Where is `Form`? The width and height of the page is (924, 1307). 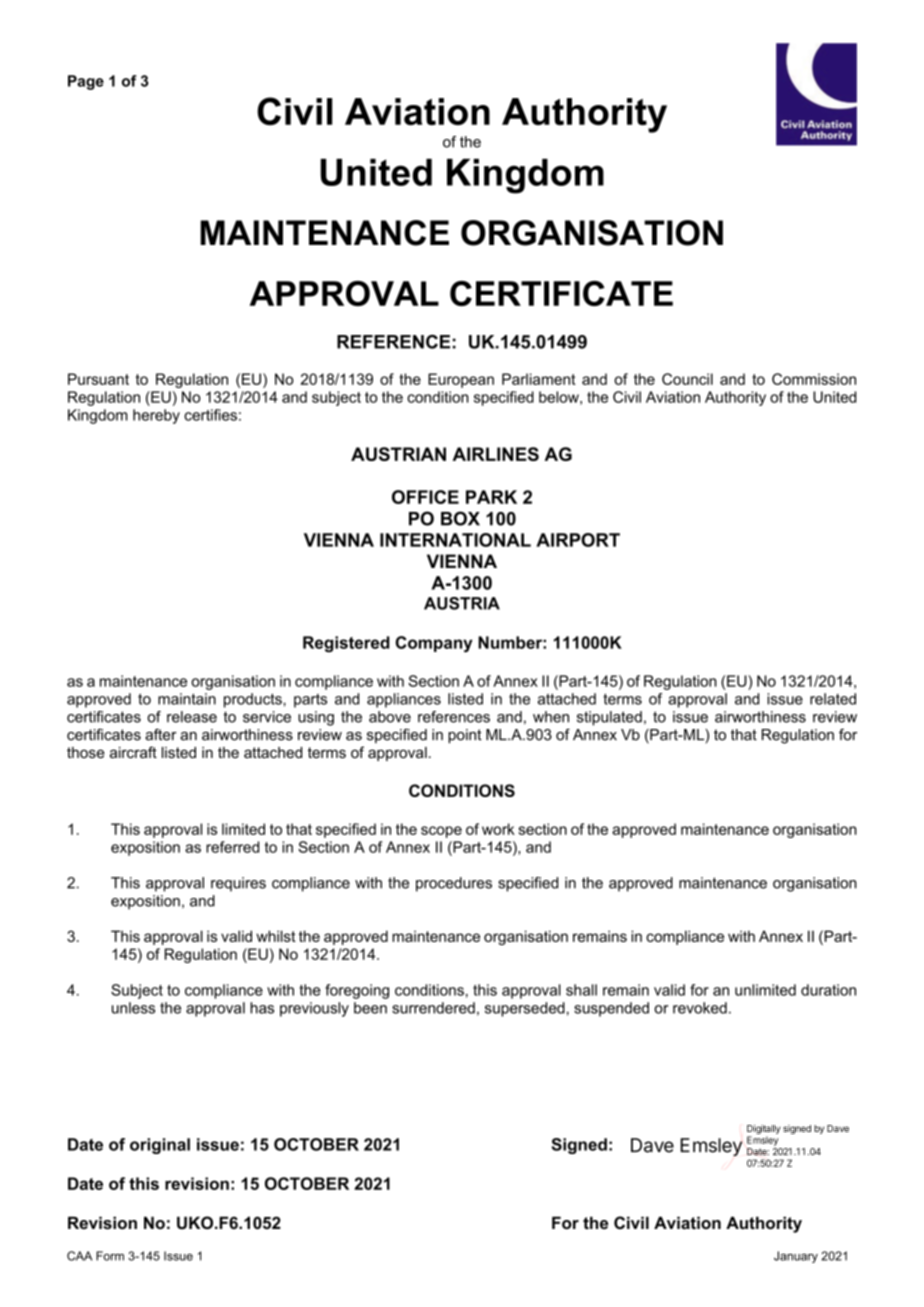
Form is located at coordinates (110, 1256).
